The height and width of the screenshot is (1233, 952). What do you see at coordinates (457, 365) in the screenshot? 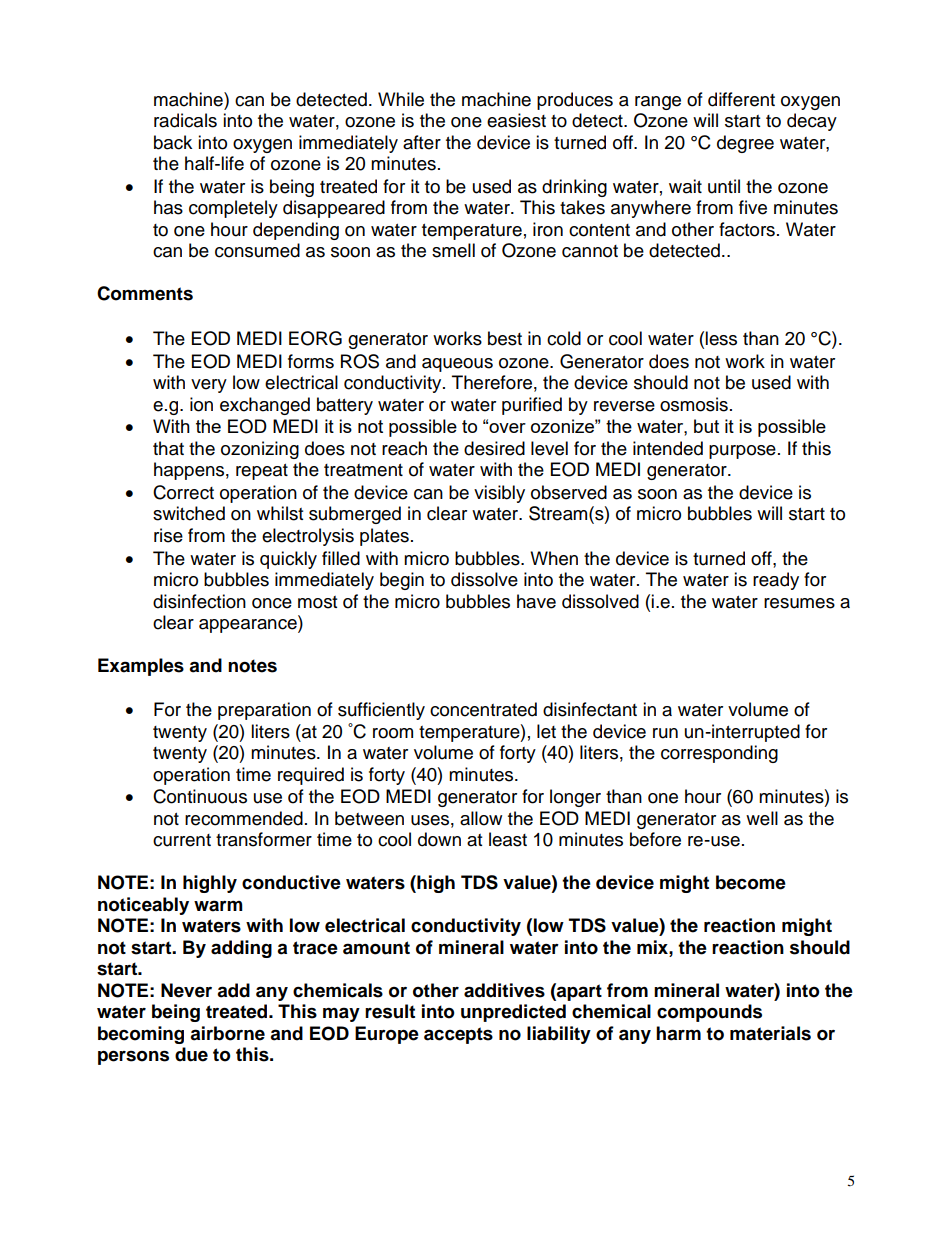
I see `aqueous` at bounding box center [457, 365].
